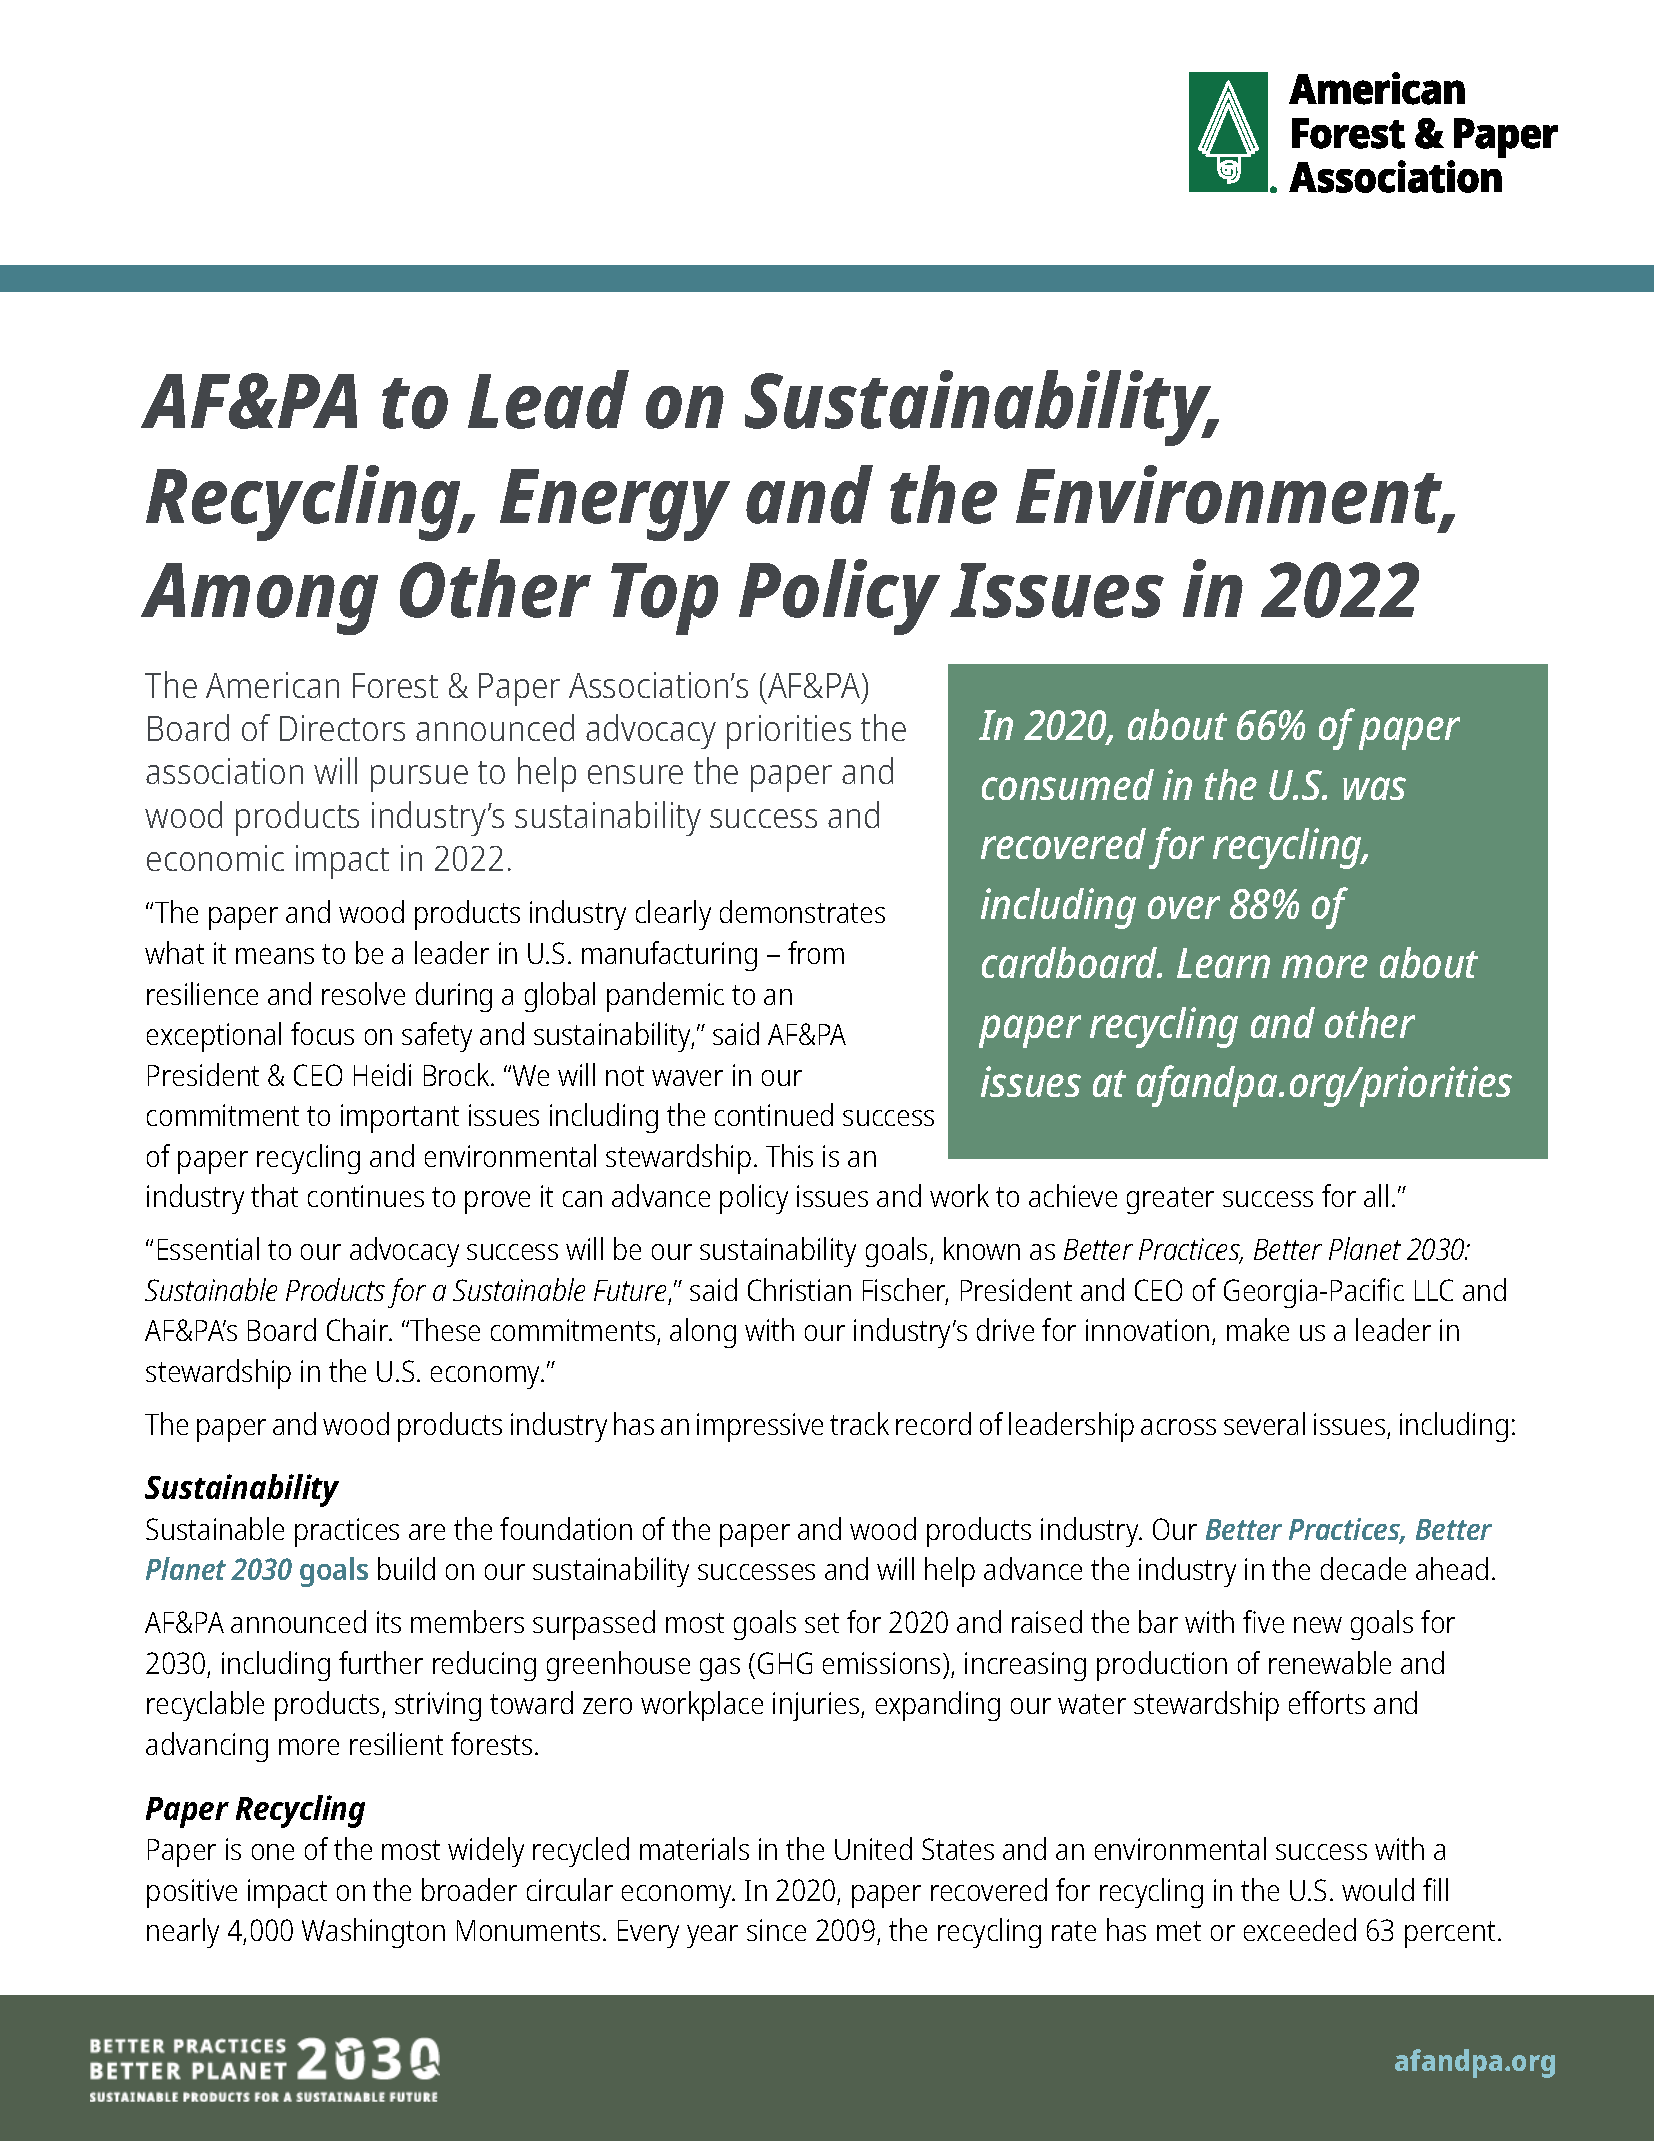 The height and width of the screenshot is (2141, 1654). I want to click on build, so click(406, 1568).
